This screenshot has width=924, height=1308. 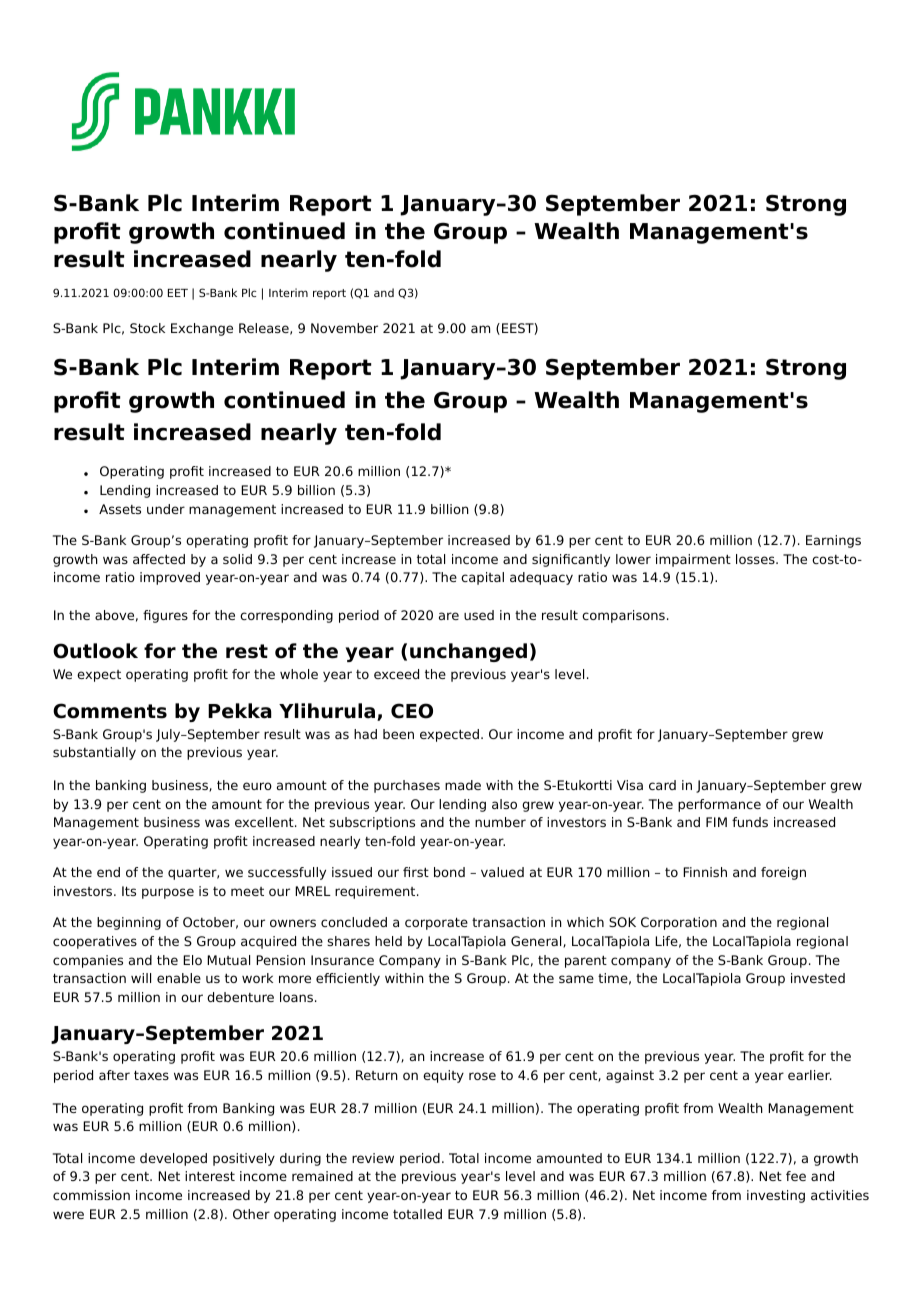 What do you see at coordinates (443, 1076) in the screenshot?
I see `equity` at bounding box center [443, 1076].
